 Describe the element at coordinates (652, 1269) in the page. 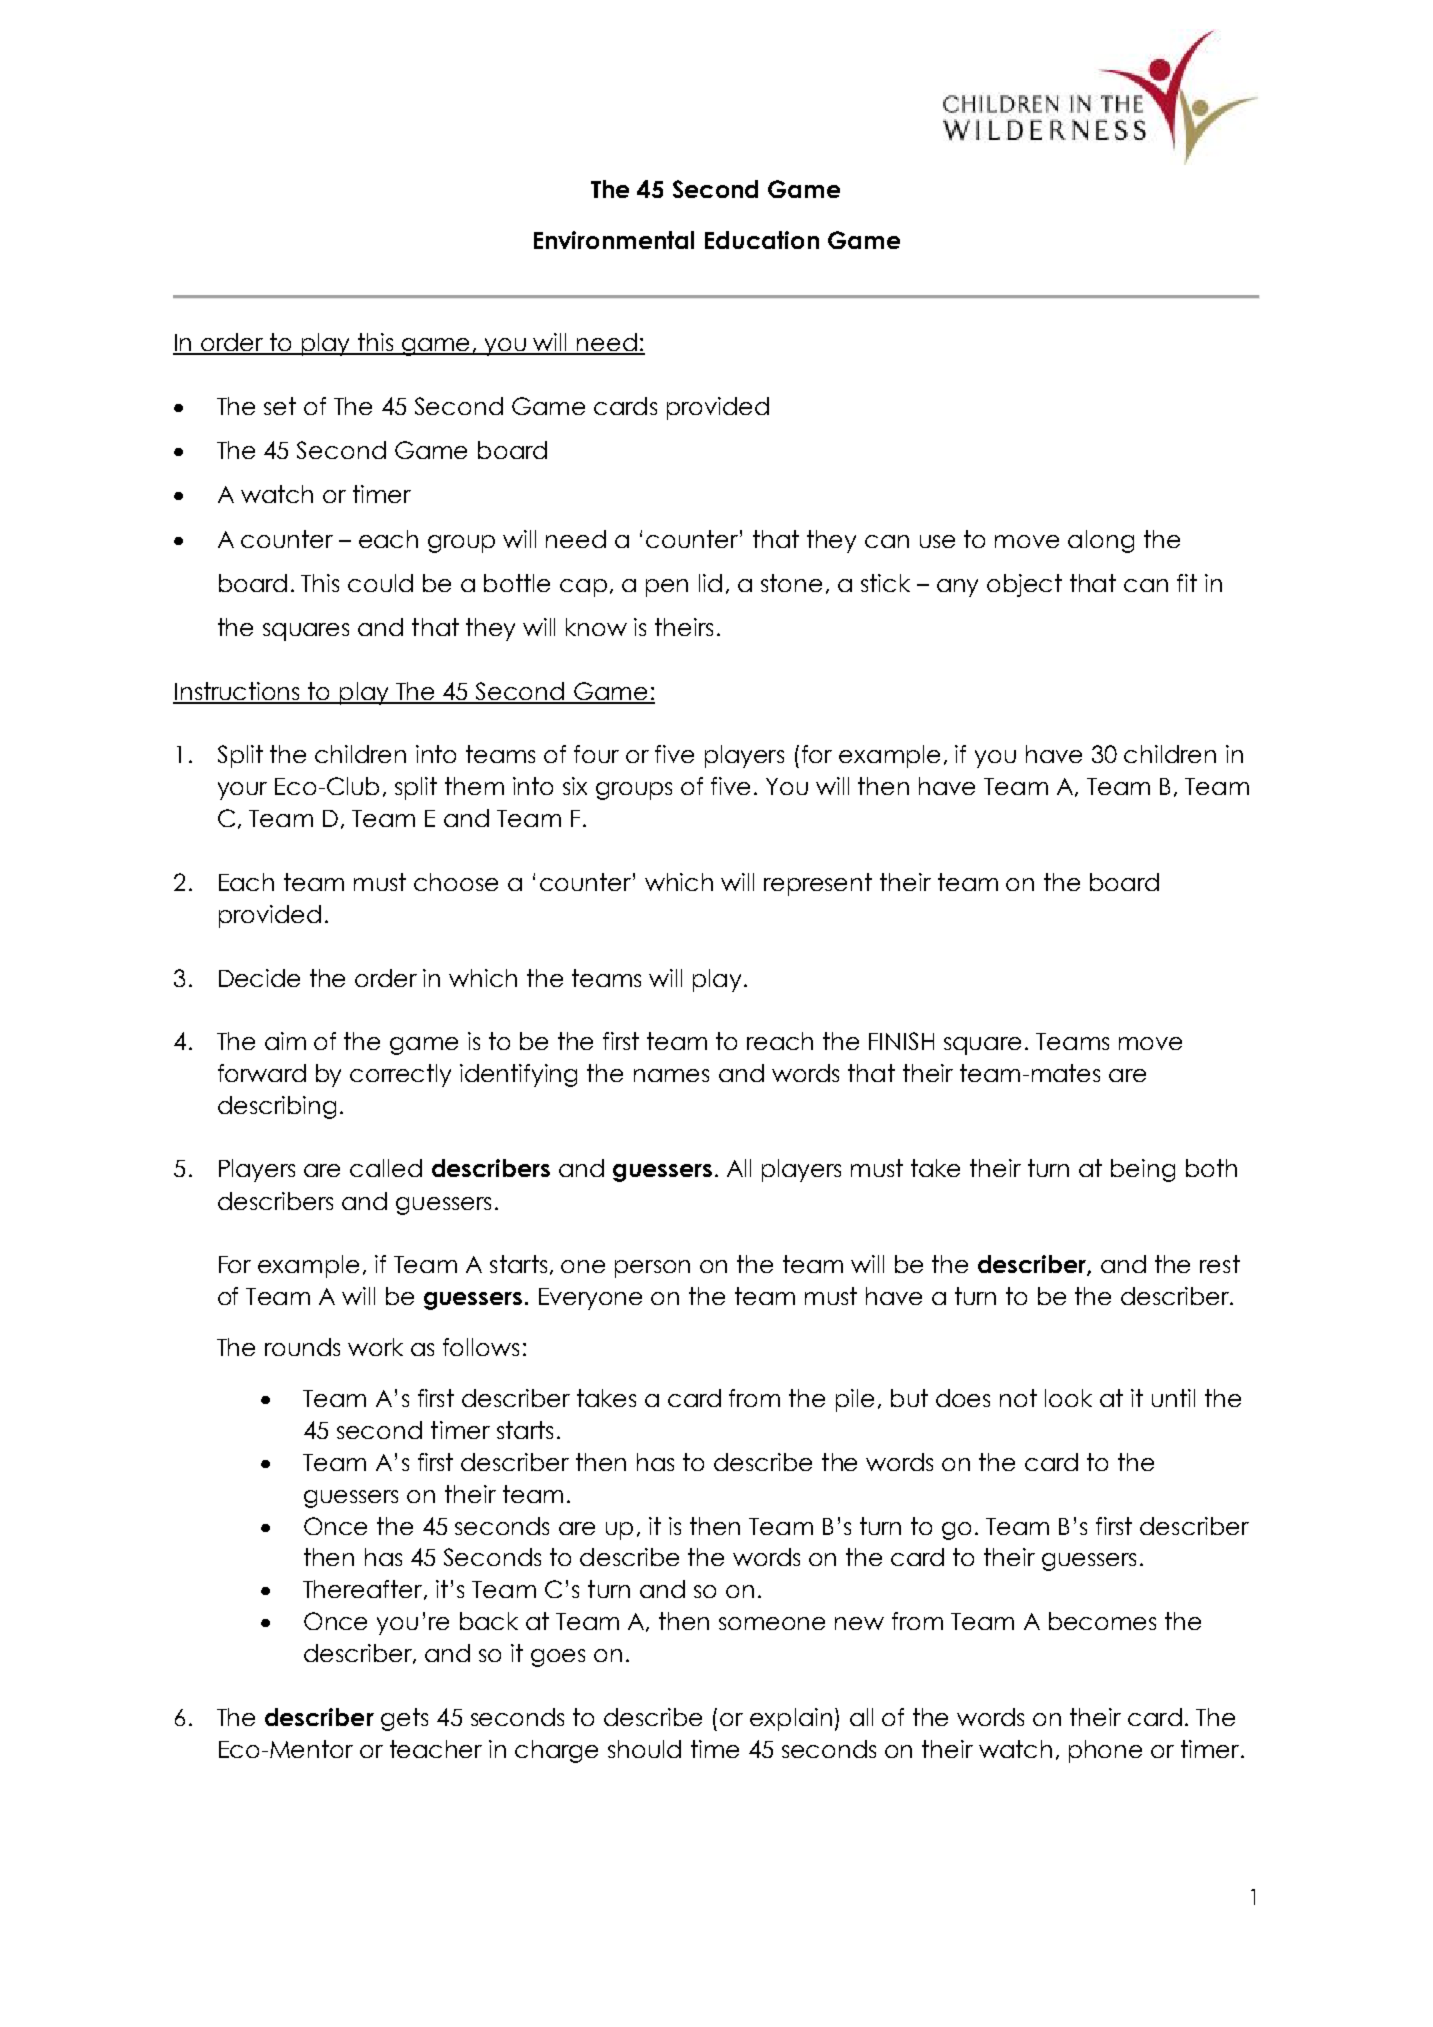

I see `person` at that location.
